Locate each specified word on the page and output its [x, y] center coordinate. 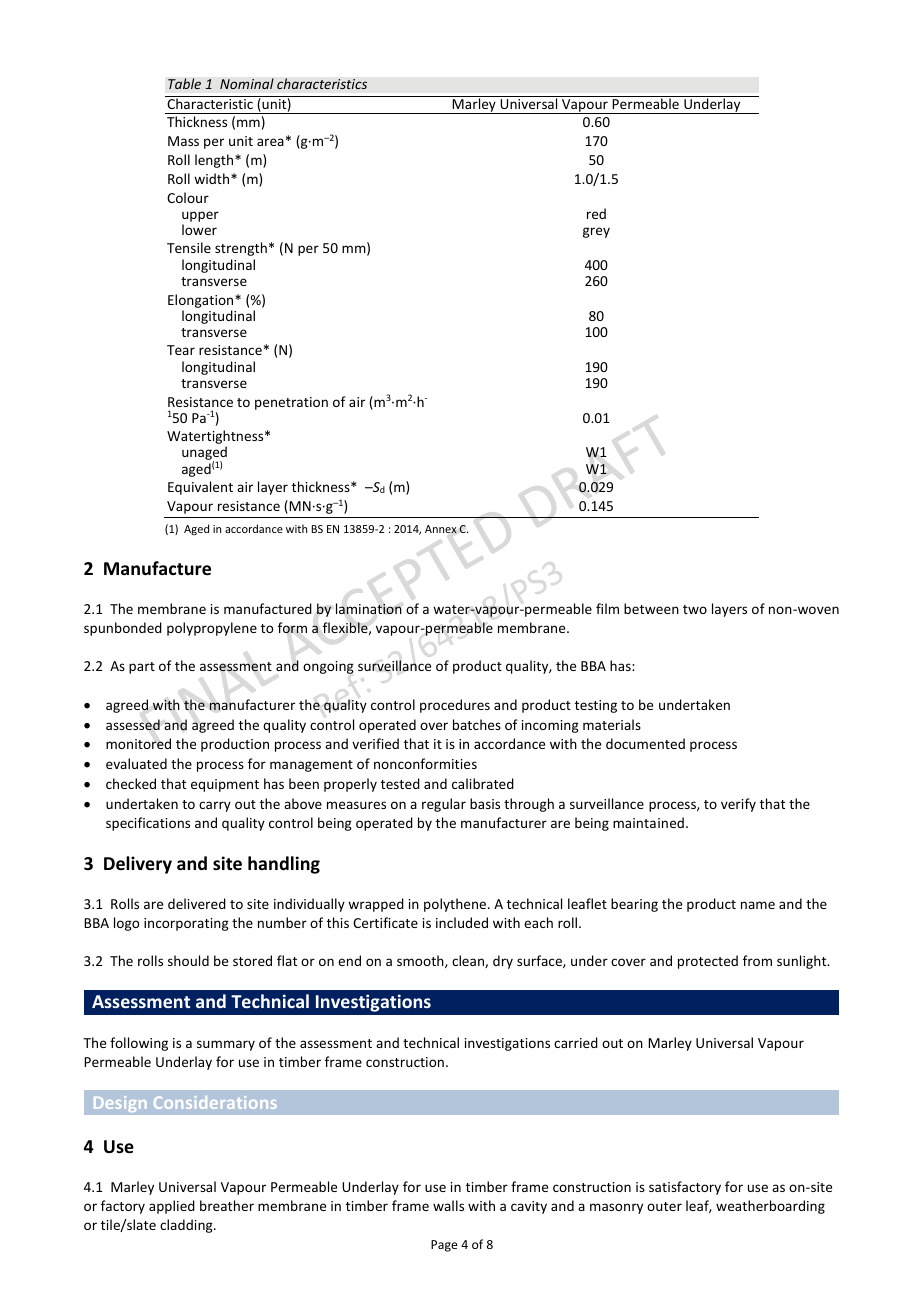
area [270, 142]
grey [596, 232]
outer [664, 1206]
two [695, 609]
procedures [455, 706]
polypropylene [212, 629]
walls [448, 1205]
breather [227, 1205]
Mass [183, 141]
